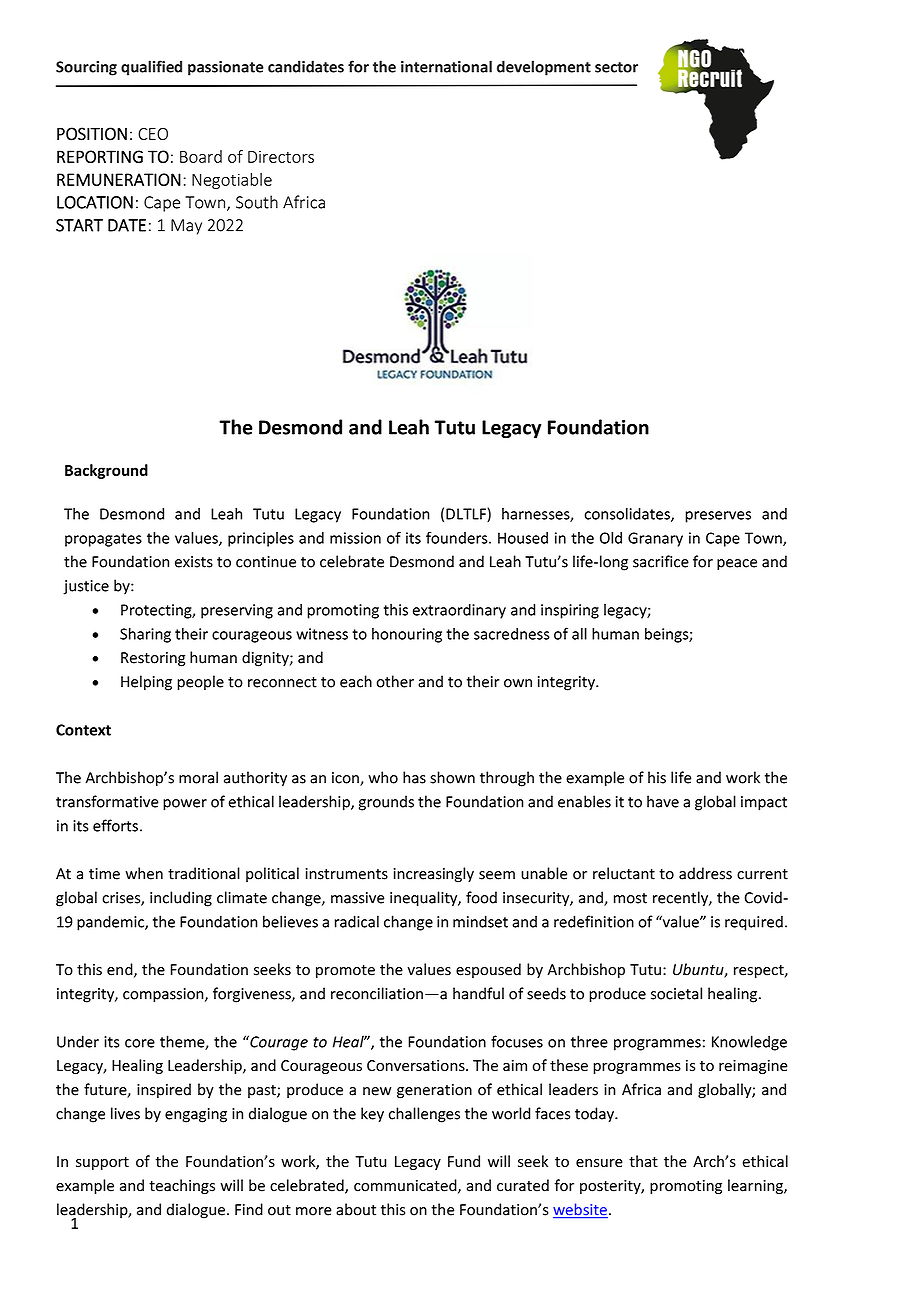 The width and height of the document is (924, 1308). Describe the element at coordinates (145, 635) in the document. I see `Sharing` at that location.
